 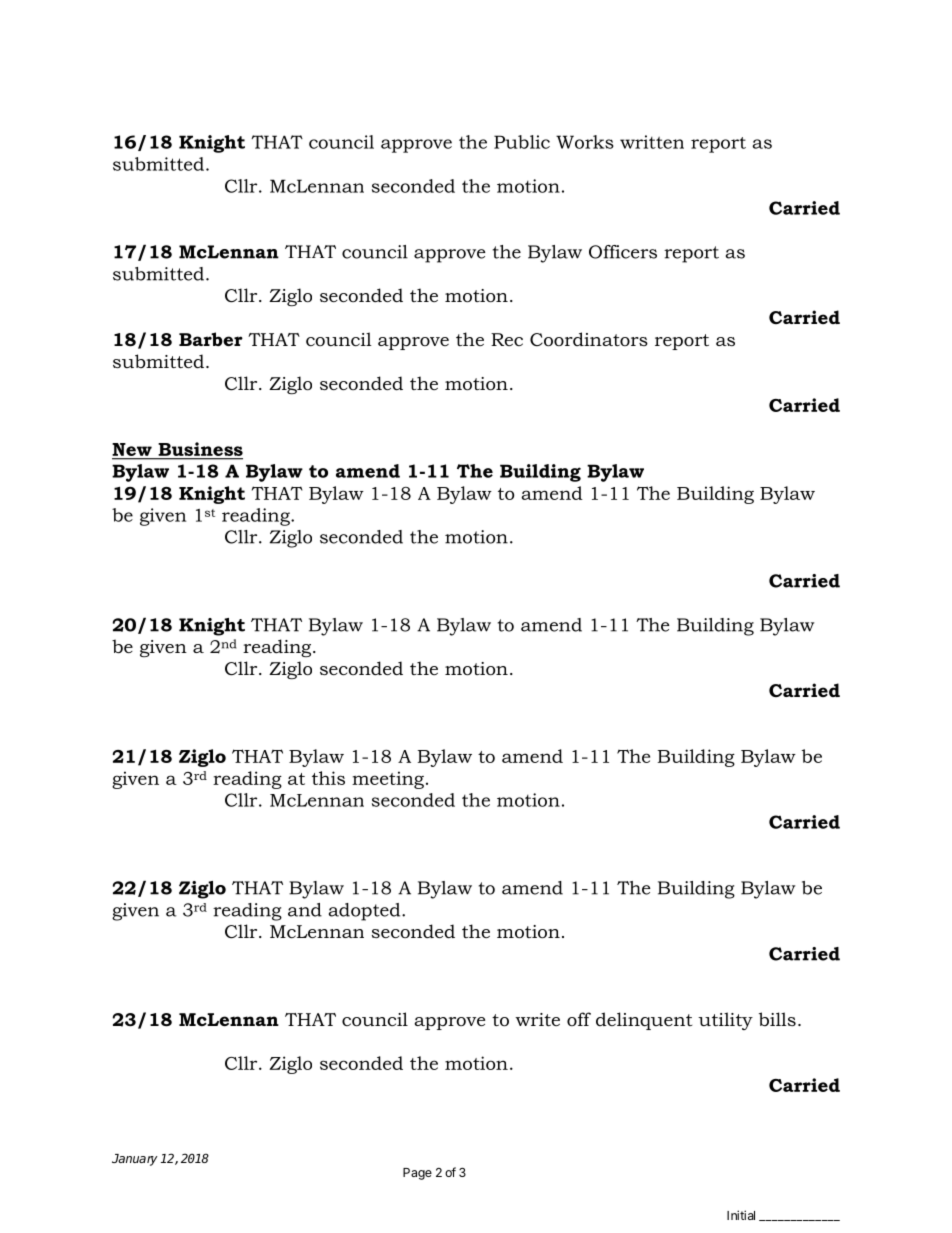 What do you see at coordinates (328, 778) in the screenshot?
I see `this` at bounding box center [328, 778].
